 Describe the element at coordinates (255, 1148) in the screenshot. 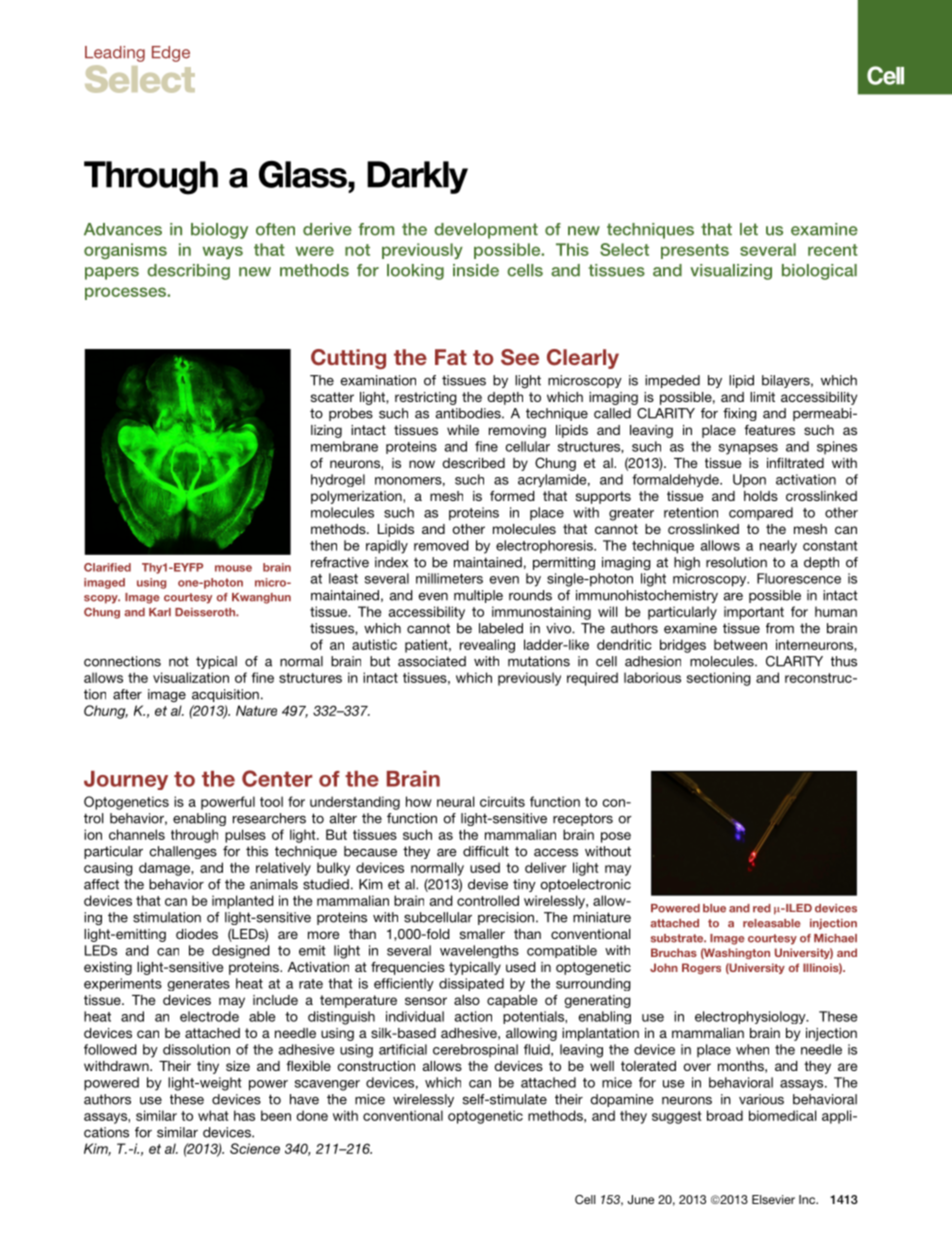

I see `Science` at that location.
